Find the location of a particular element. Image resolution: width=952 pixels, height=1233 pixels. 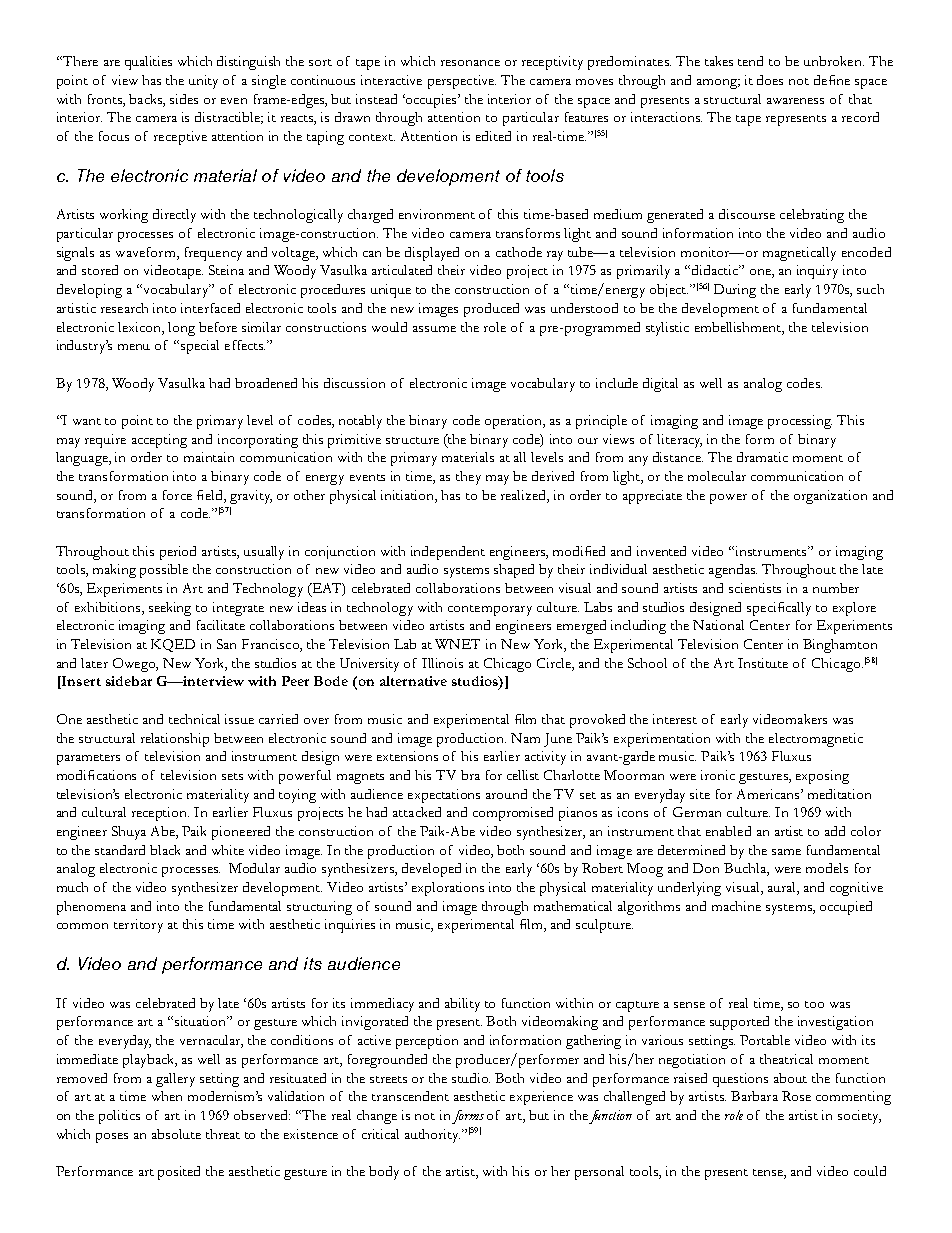

explorations is located at coordinates (448, 889).
